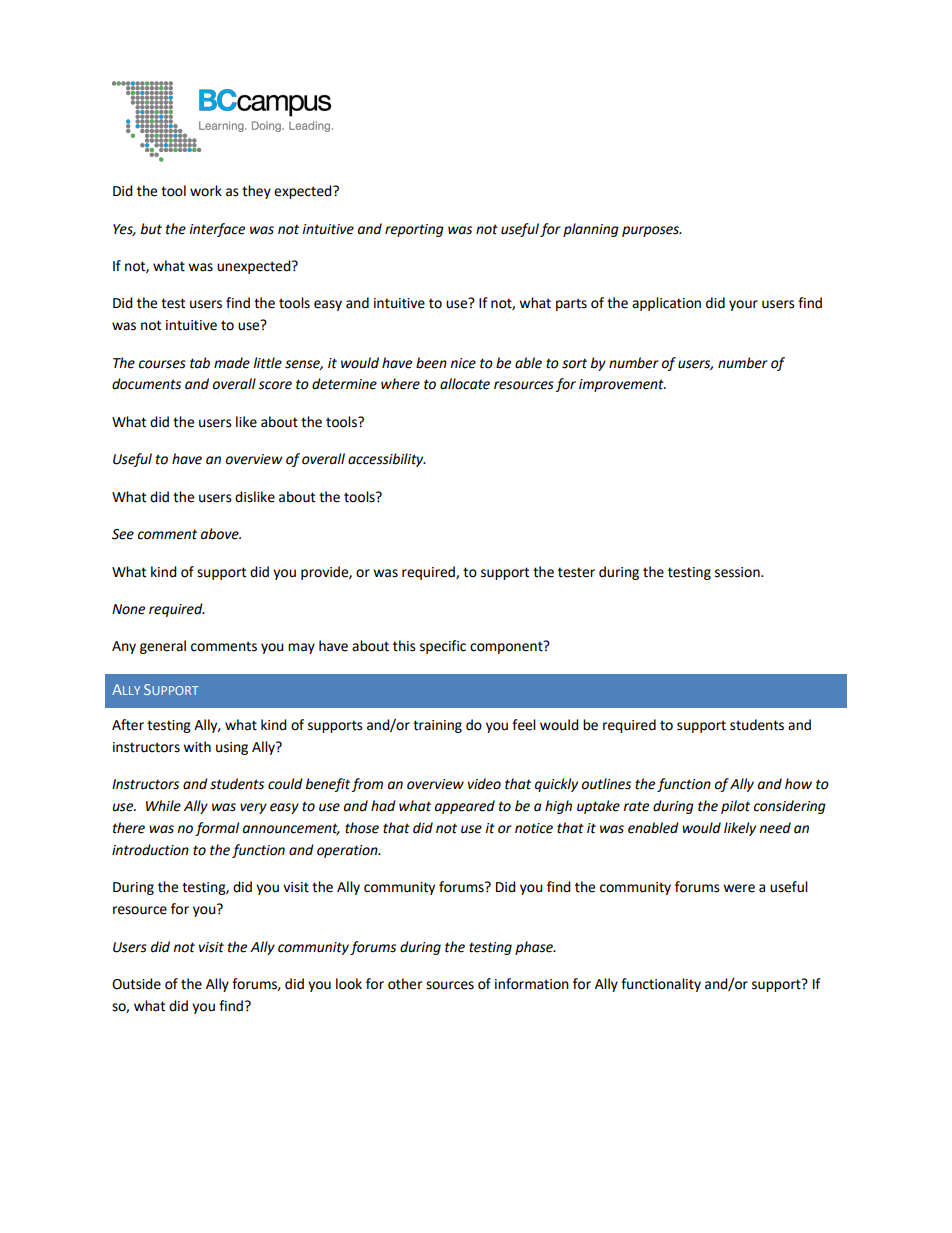 The image size is (952, 1233). Describe the element at coordinates (437, 726) in the document. I see `training` at that location.
